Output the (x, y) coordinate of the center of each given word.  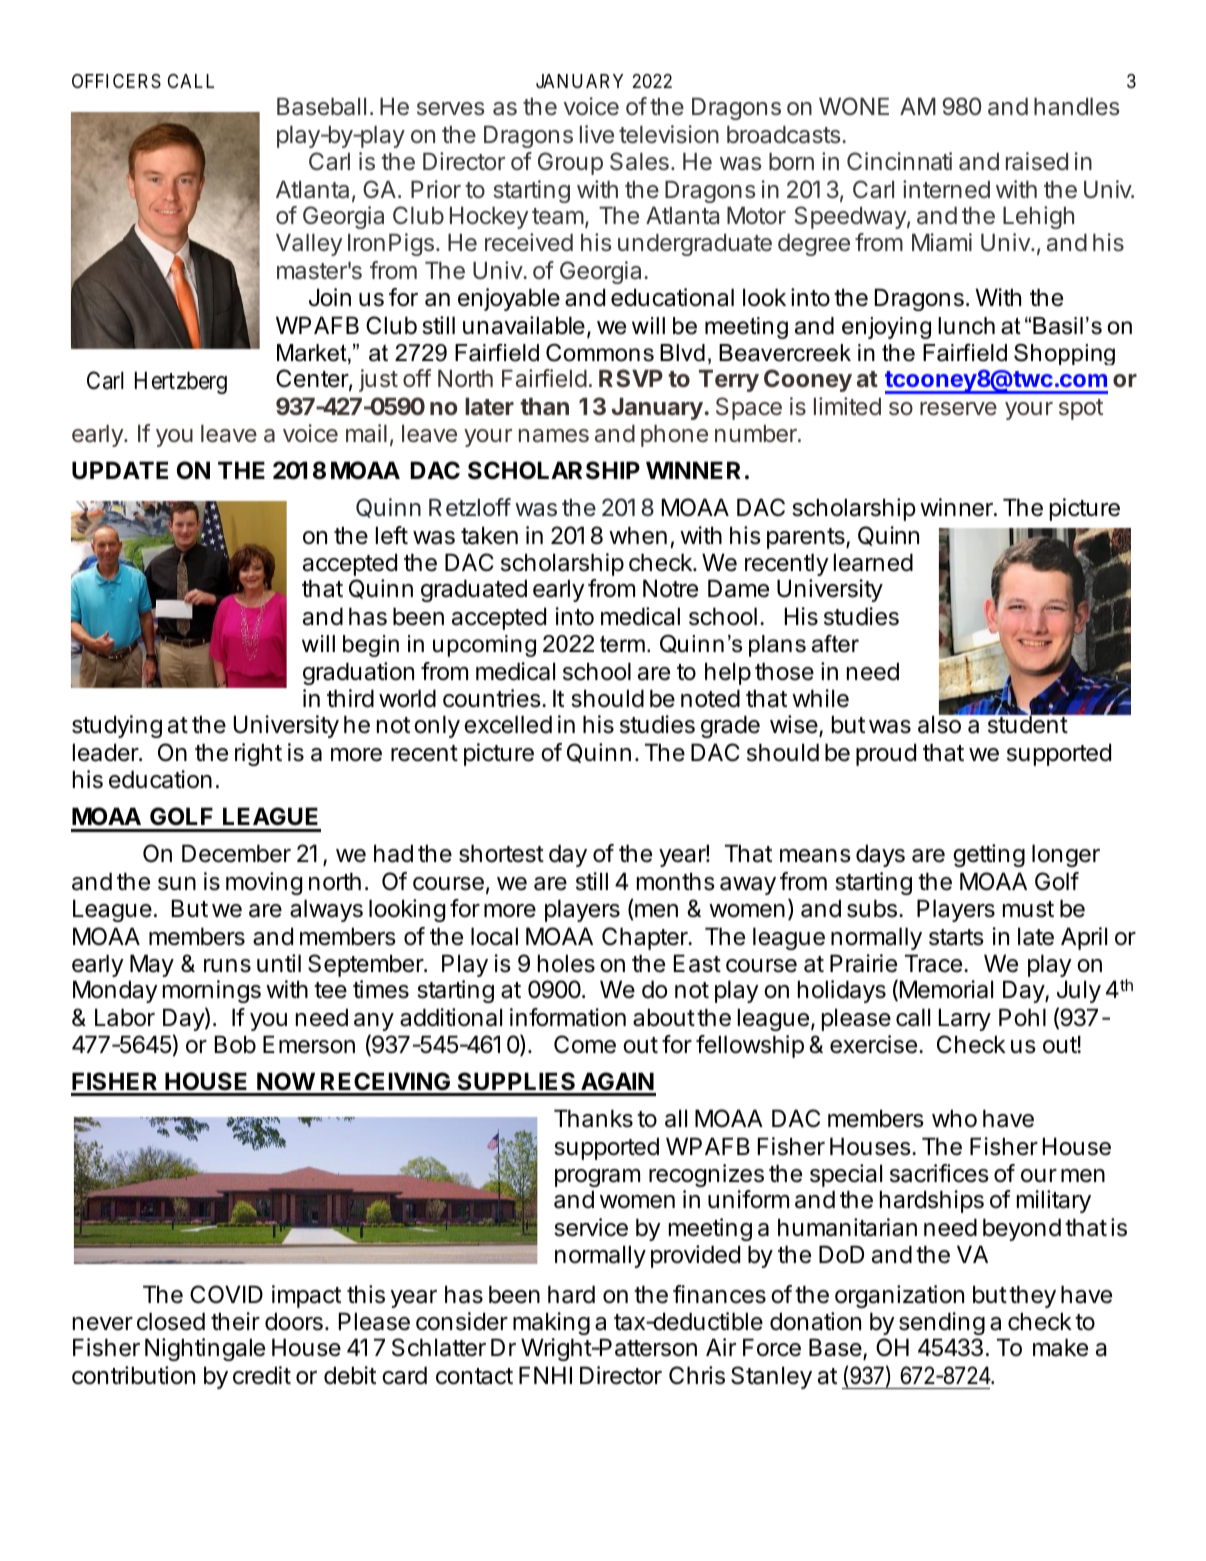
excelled (508, 724)
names (554, 436)
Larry (965, 1019)
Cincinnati (899, 161)
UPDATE (120, 470)
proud (886, 754)
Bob (235, 1044)
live (597, 134)
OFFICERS (116, 81)
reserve (958, 409)
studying (117, 726)
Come (585, 1044)
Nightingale (205, 1349)
